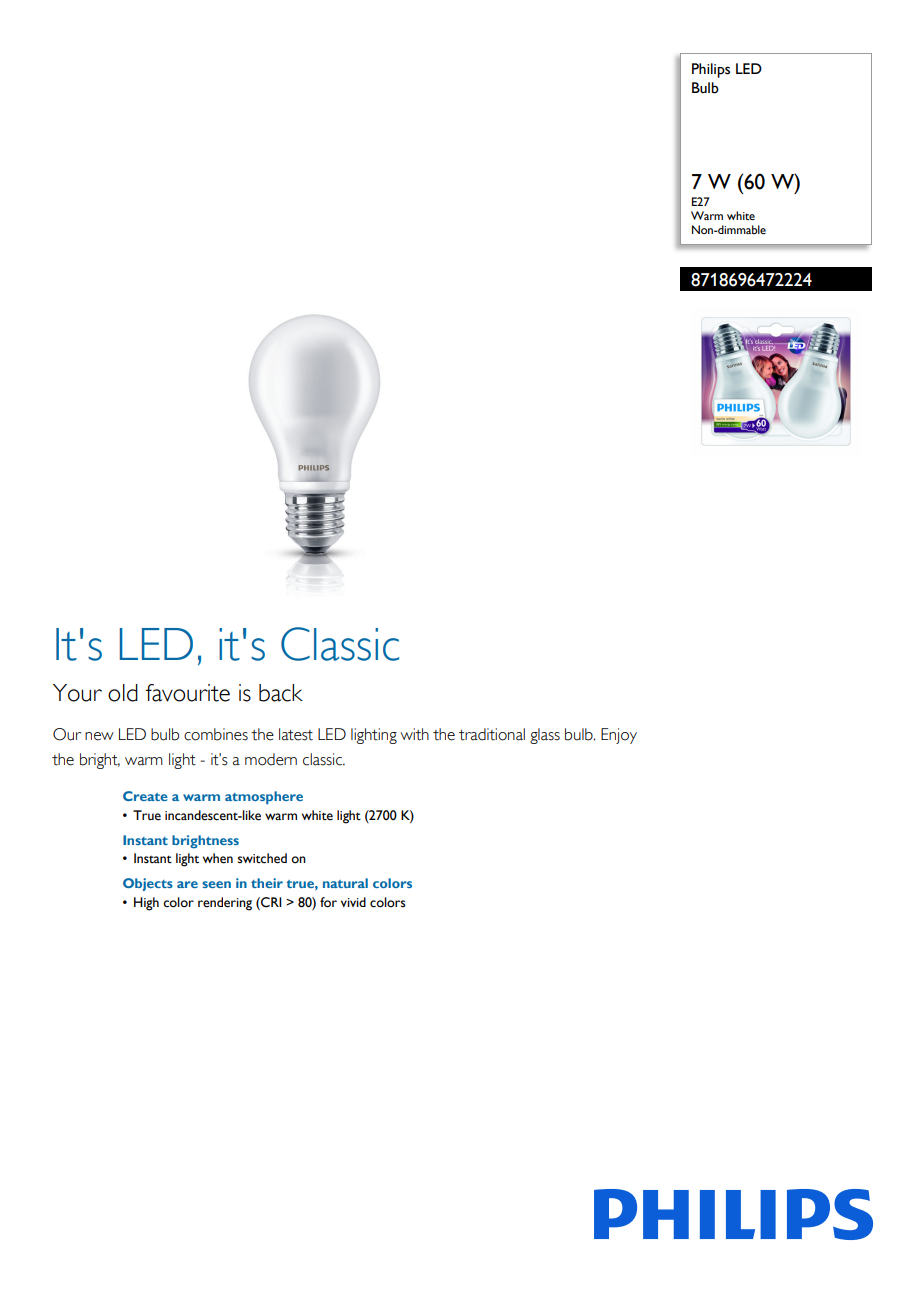 This screenshot has height=1308, width=924. Describe the element at coordinates (545, 736) in the screenshot. I see `glass` at that location.
